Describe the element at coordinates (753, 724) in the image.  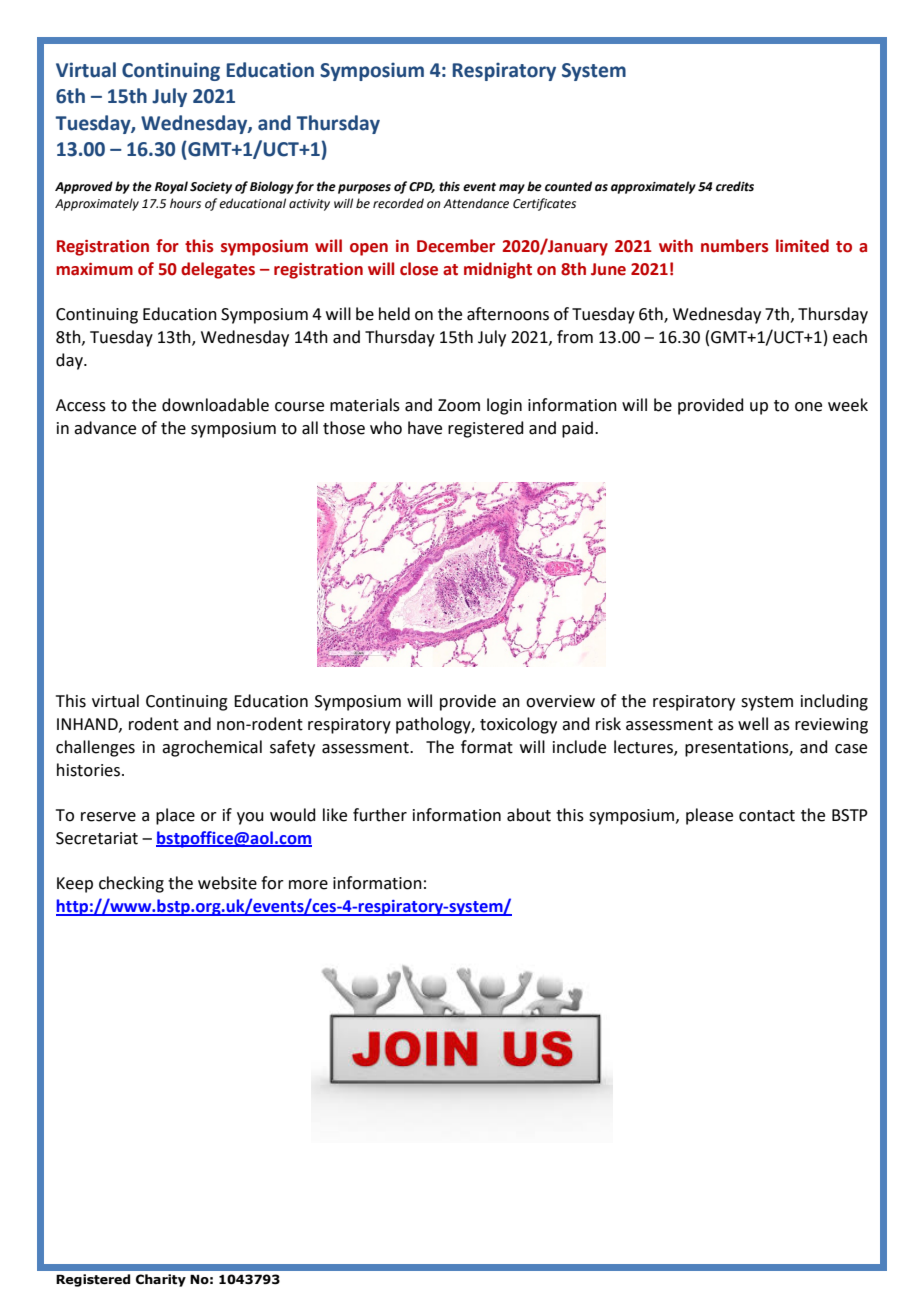
I see `well` at that location.
